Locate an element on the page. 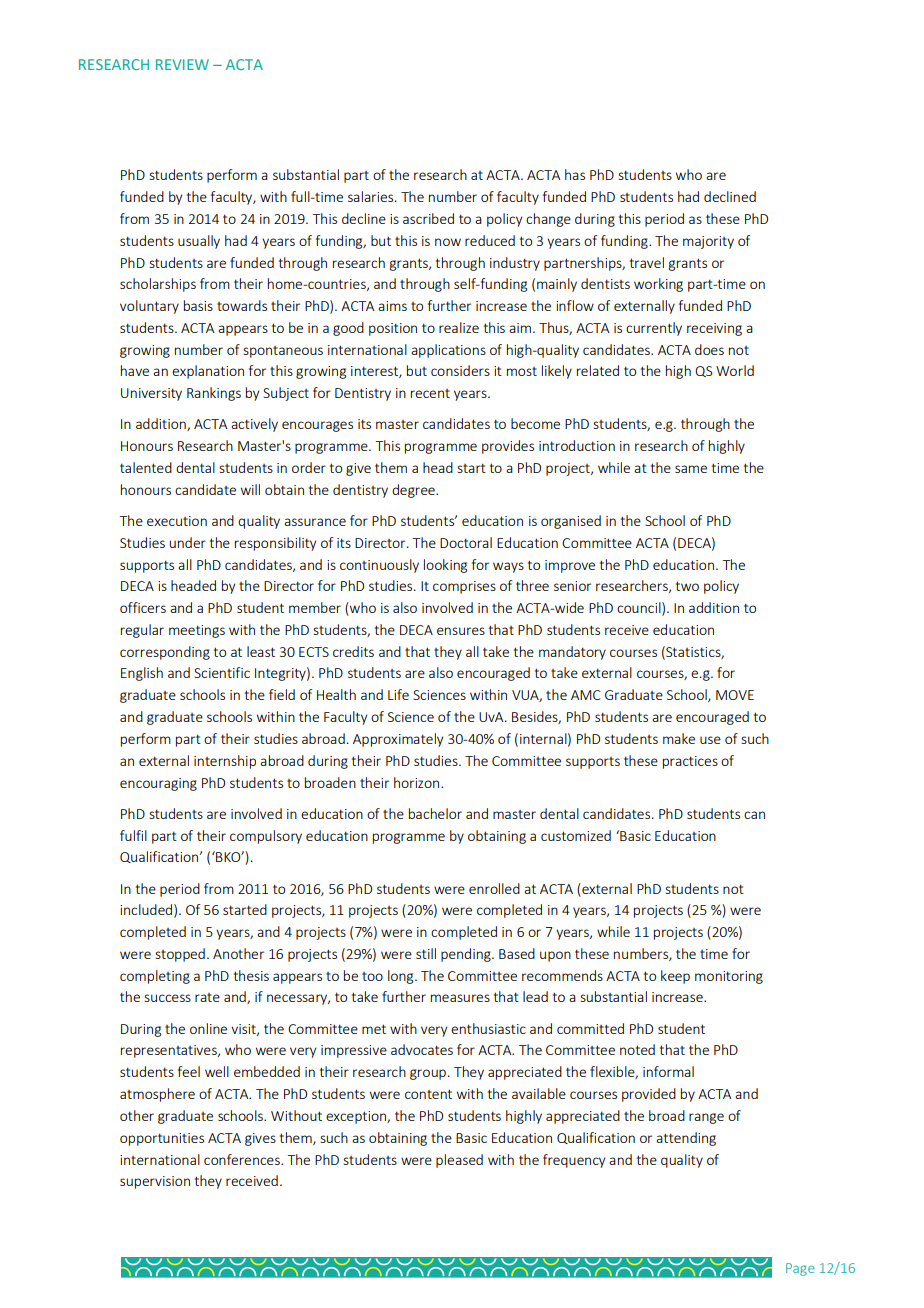  supervision is located at coordinates (155, 1182).
